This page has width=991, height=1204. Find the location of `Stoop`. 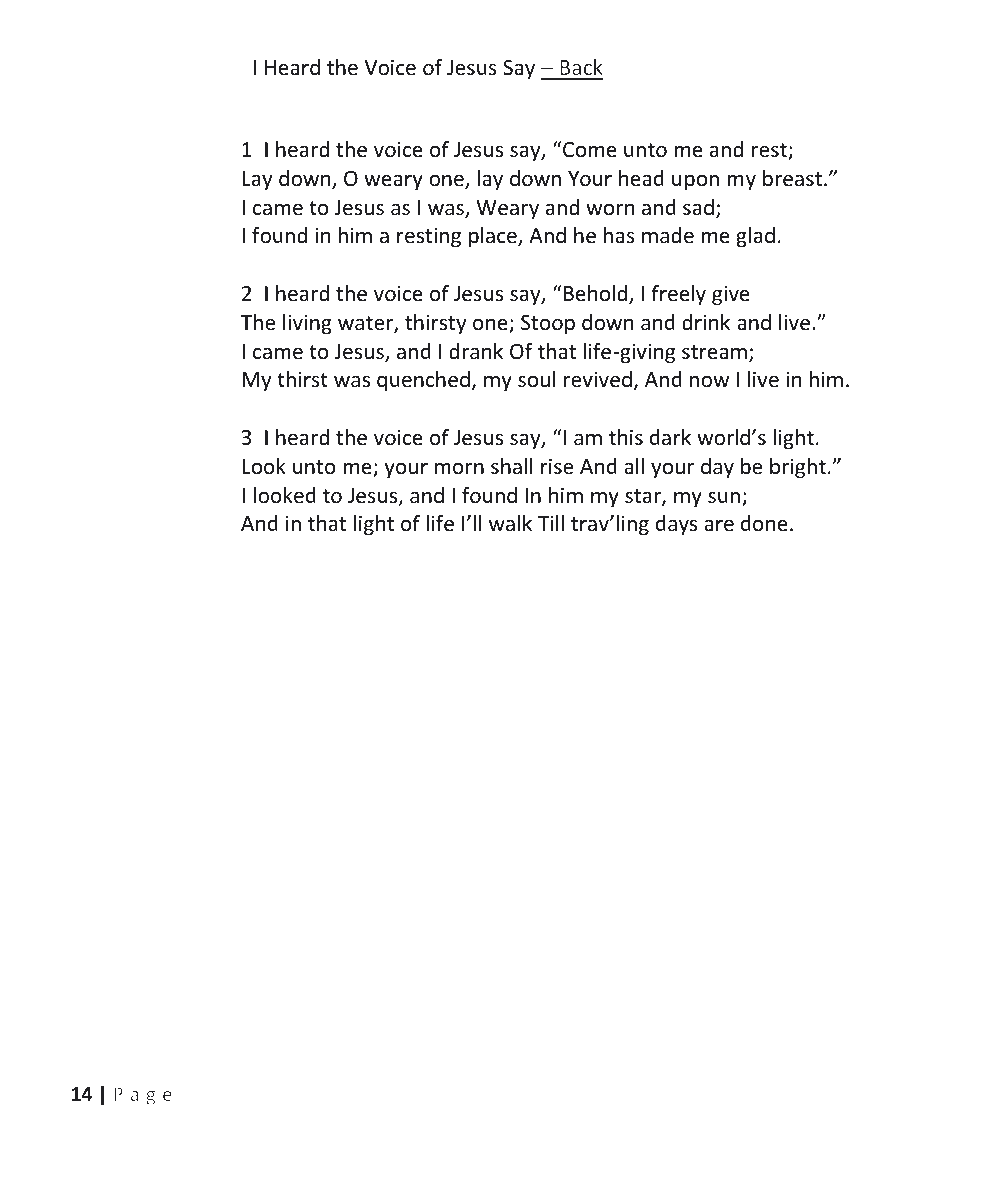

Stoop is located at coordinates (548, 324).
